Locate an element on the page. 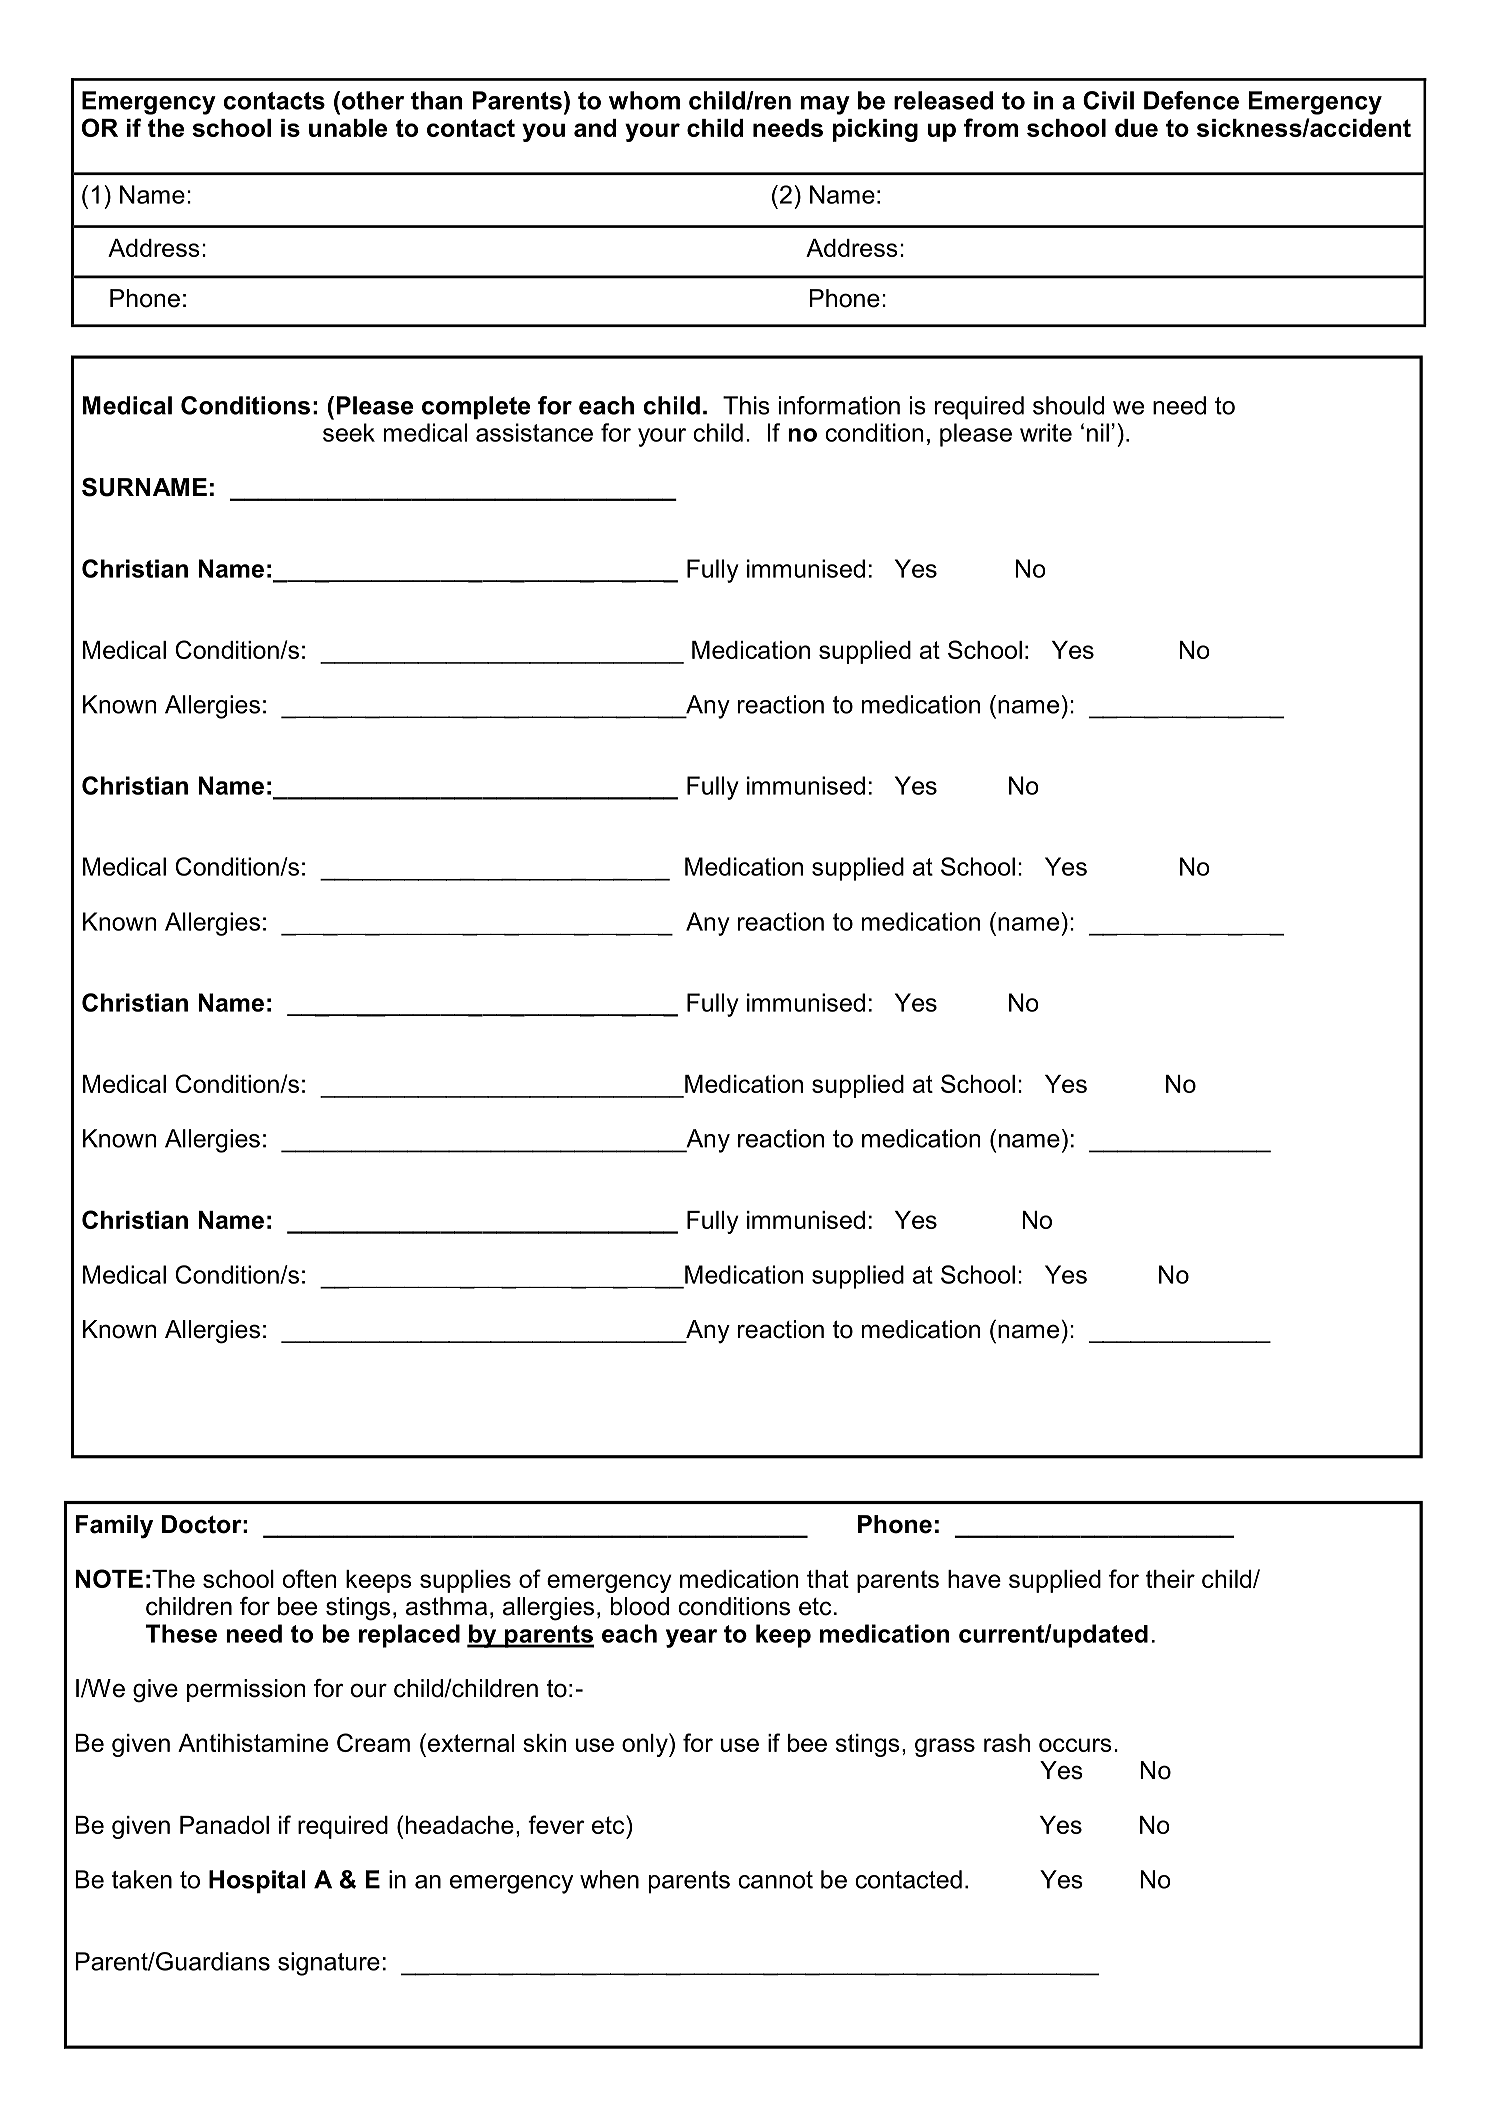 The width and height of the image is (1494, 2113). Hospital is located at coordinates (257, 1881).
